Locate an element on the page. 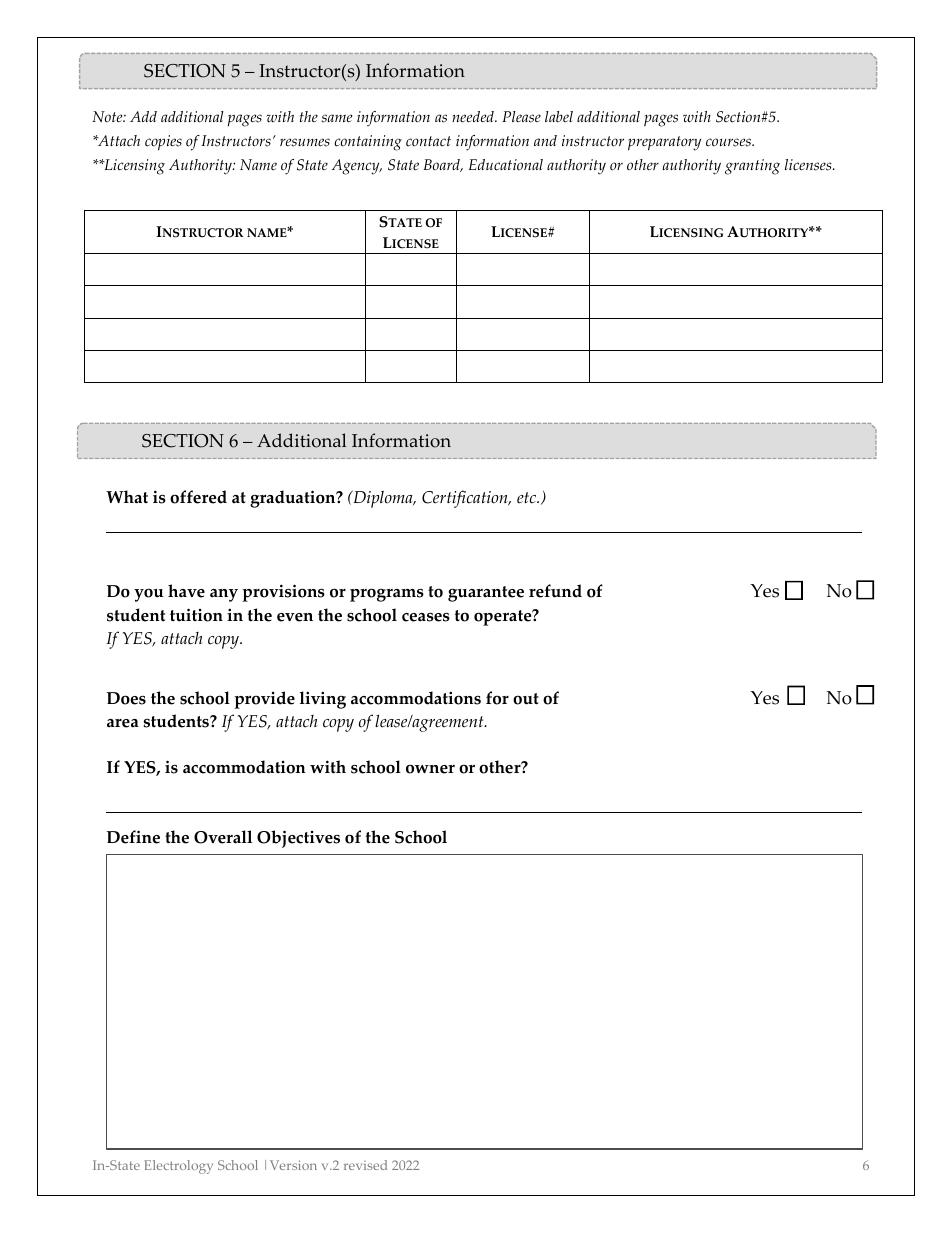  out is located at coordinates (526, 699).
